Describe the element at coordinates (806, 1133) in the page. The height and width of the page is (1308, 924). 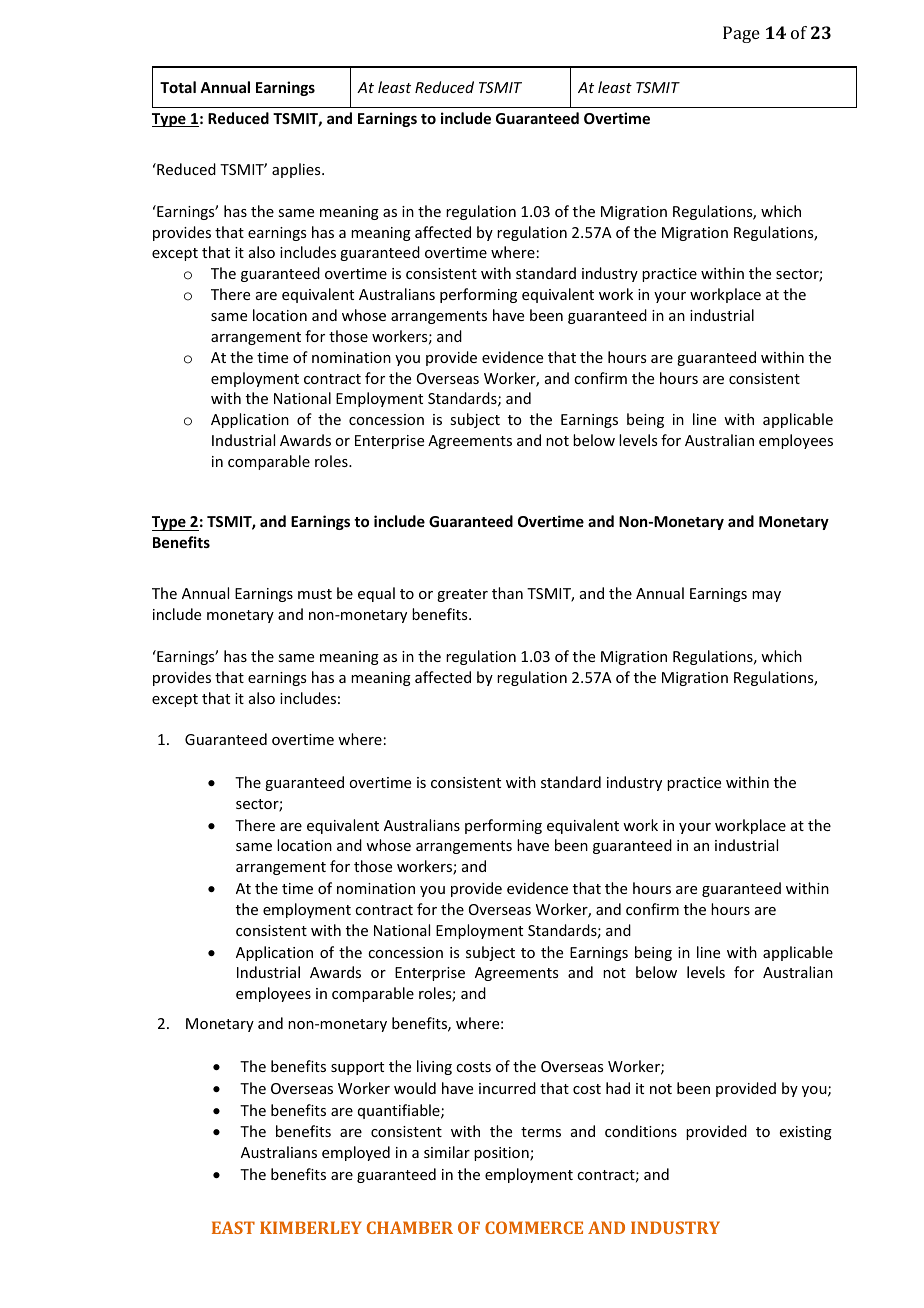
I see `existing` at that location.
